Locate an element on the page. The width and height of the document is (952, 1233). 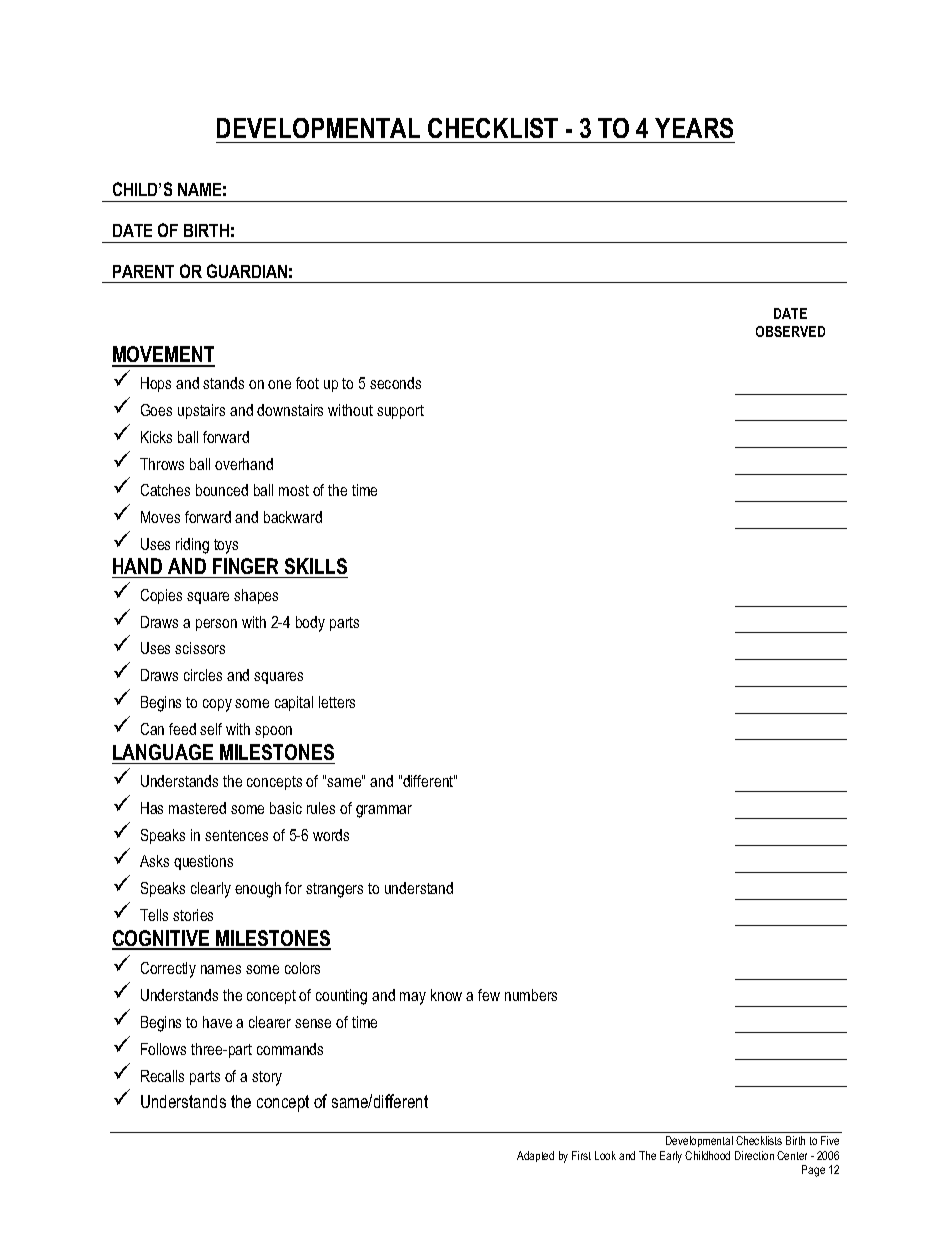
YEARS is located at coordinates (694, 128).
